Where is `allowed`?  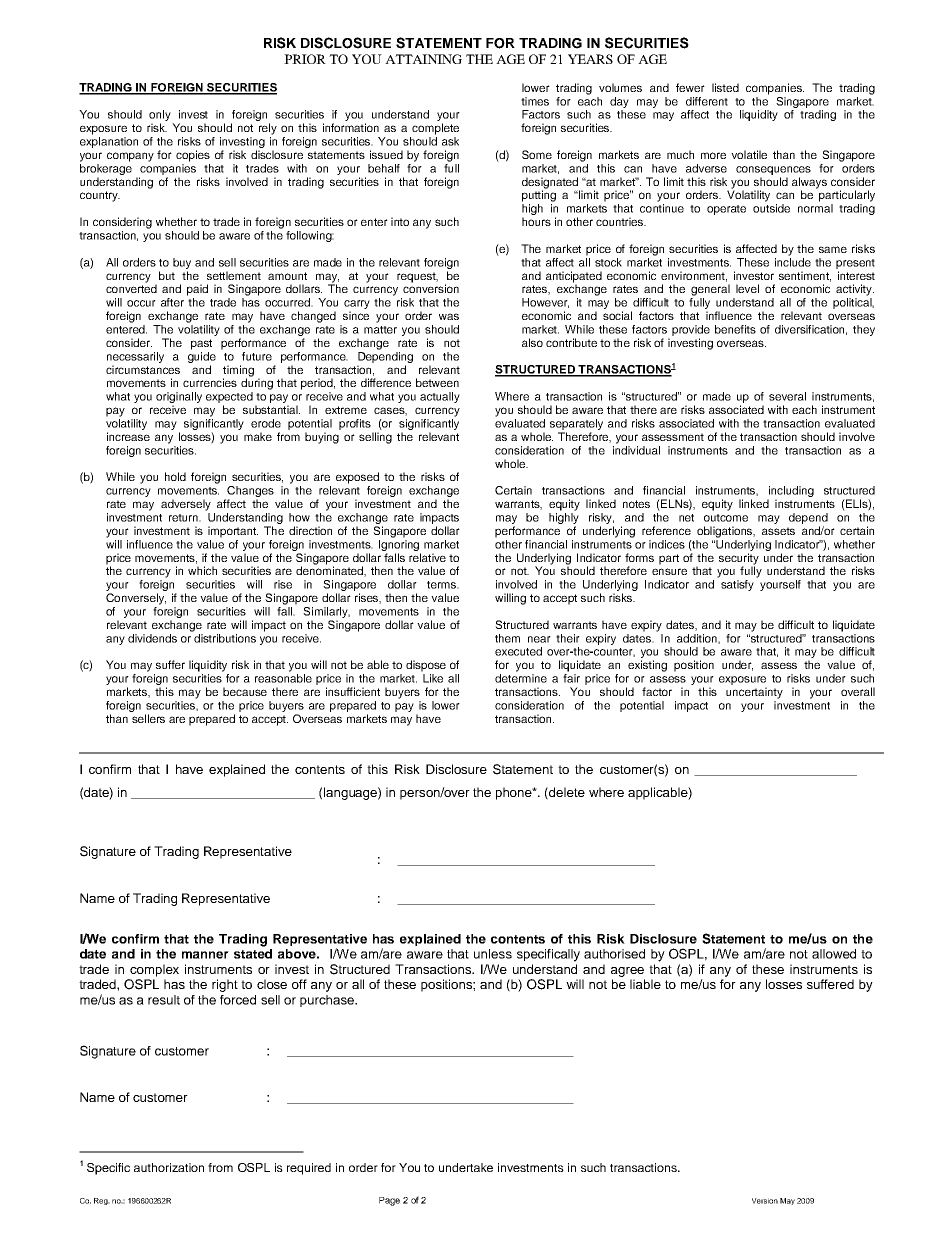
allowed is located at coordinates (834, 954).
